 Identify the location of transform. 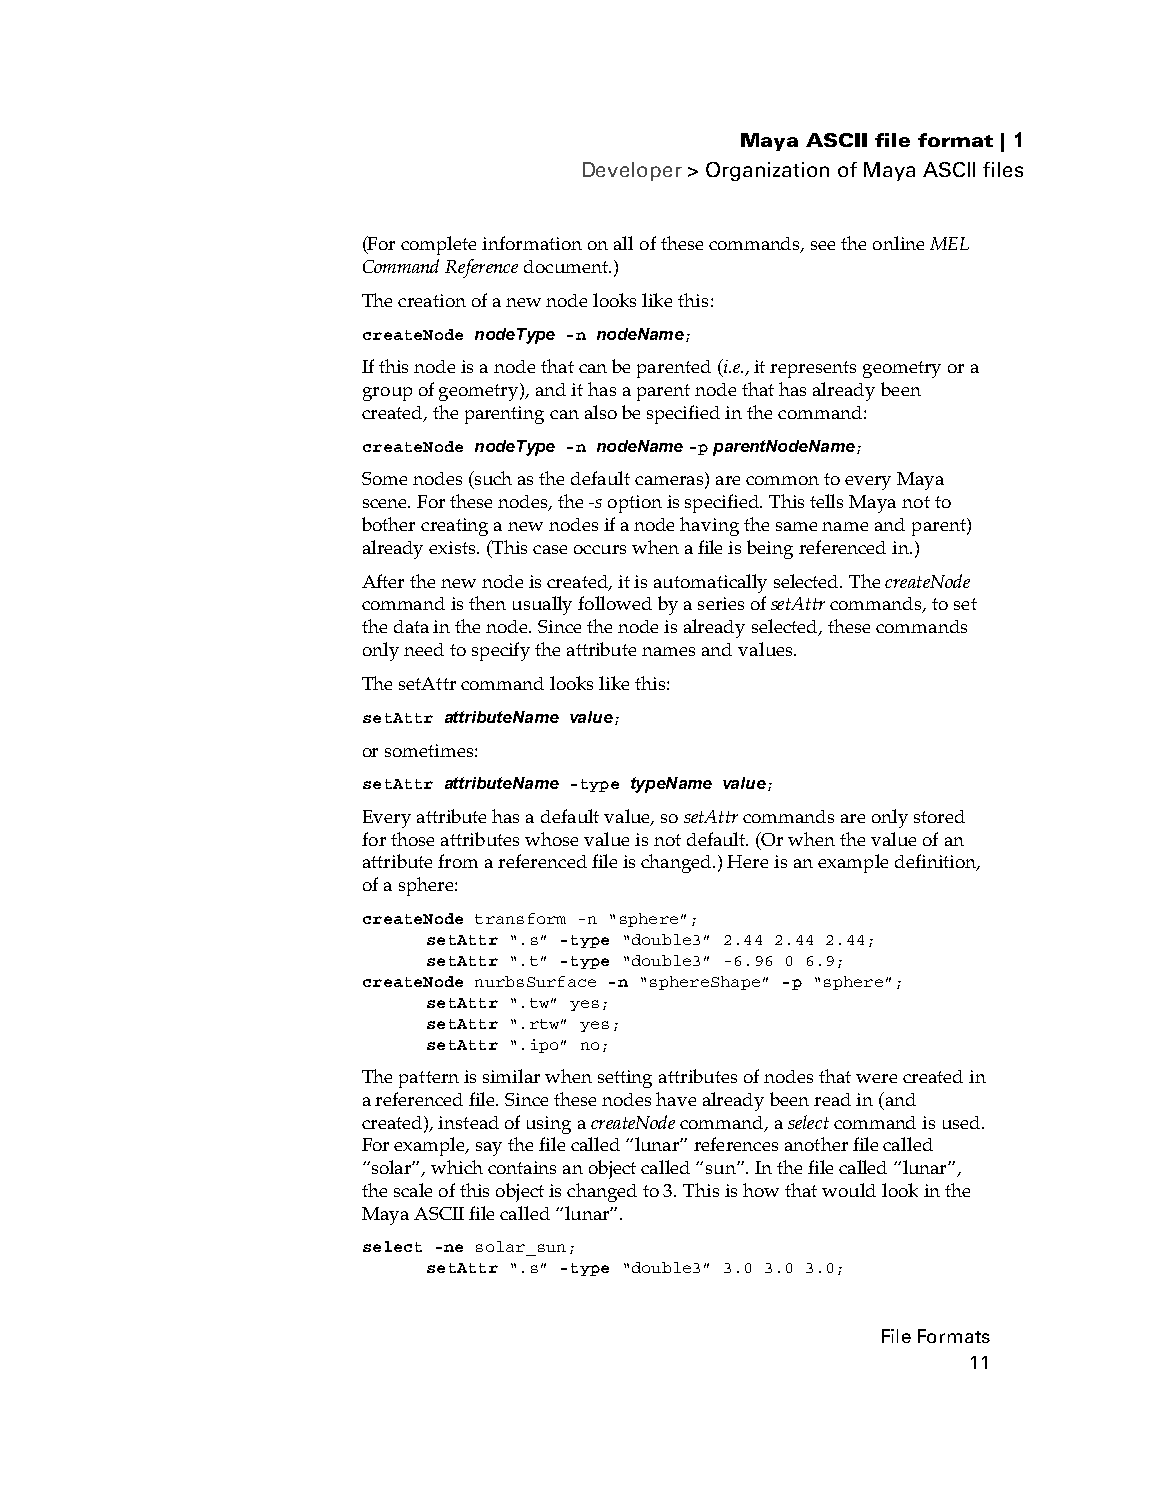
(520, 918).
